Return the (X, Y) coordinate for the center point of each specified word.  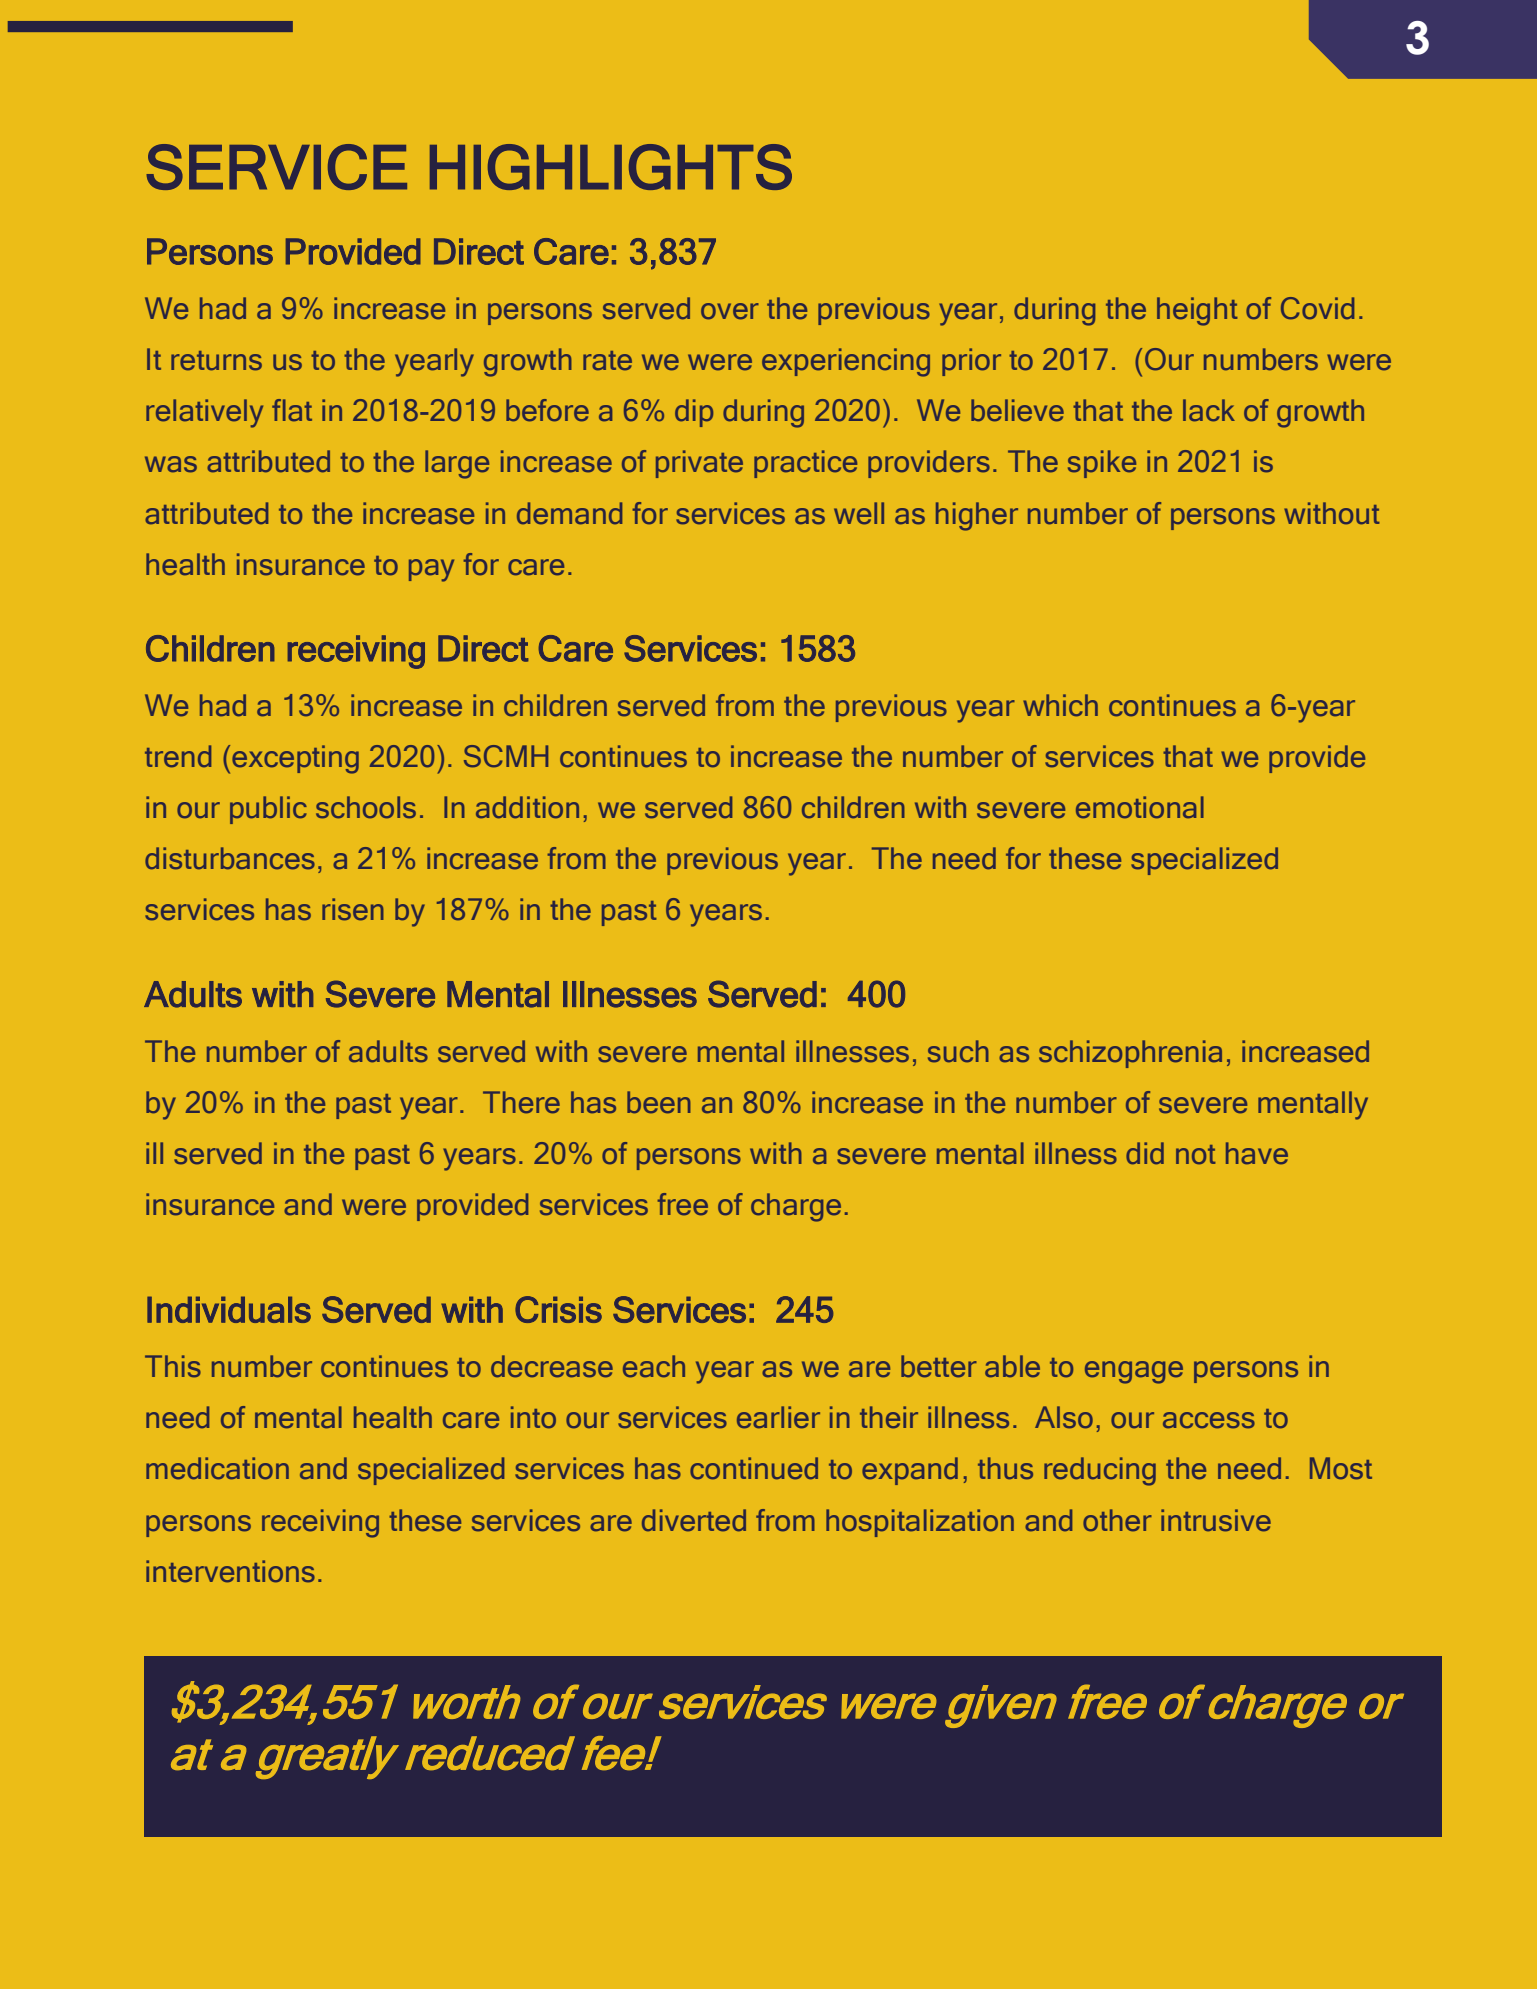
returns (216, 361)
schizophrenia (1130, 1054)
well (859, 513)
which (1060, 705)
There (521, 1102)
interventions (230, 1571)
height (1197, 311)
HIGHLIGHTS (611, 167)
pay (431, 570)
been (659, 1102)
